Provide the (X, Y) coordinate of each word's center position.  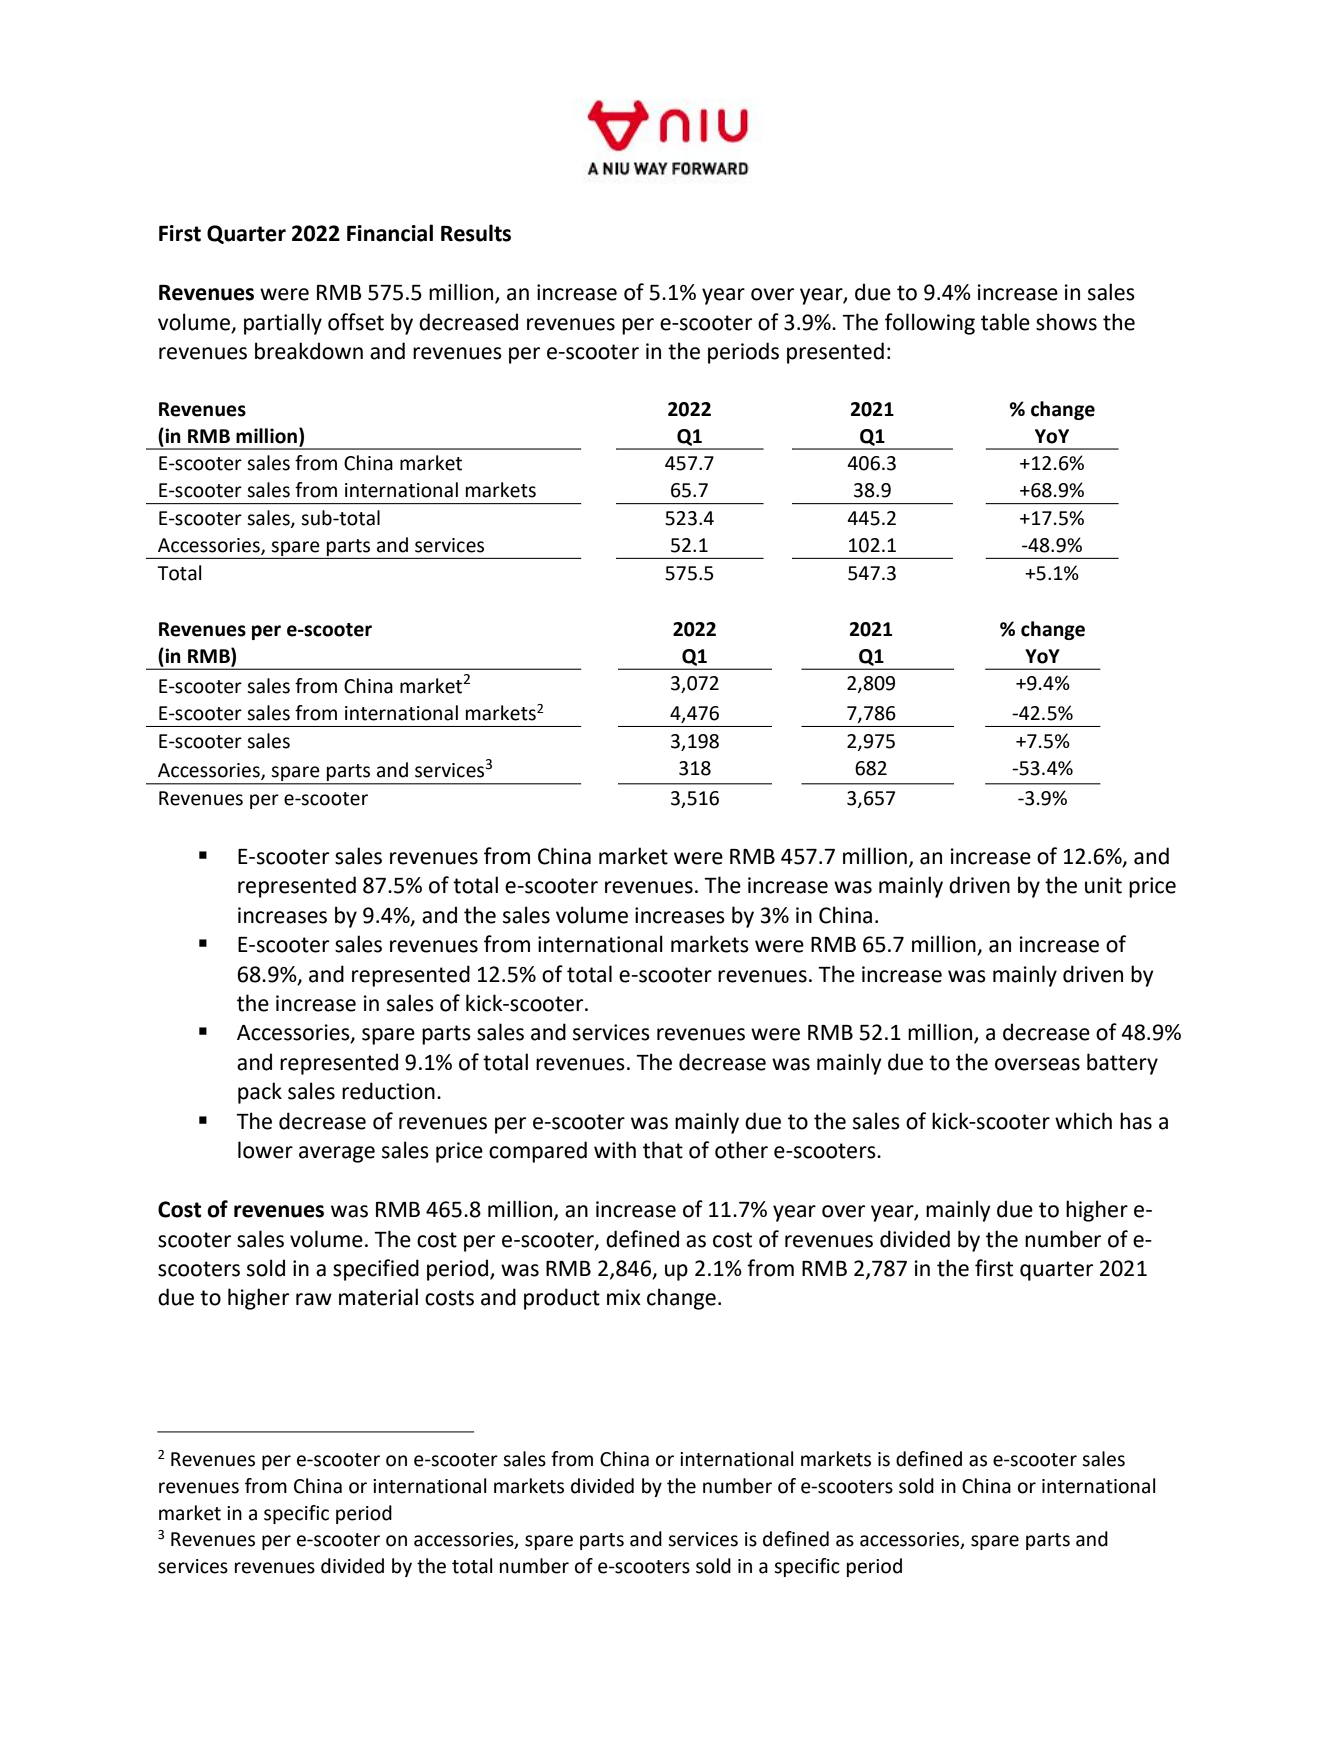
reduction (388, 1091)
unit (1103, 885)
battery (1122, 1064)
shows (1066, 322)
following (930, 324)
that (663, 1150)
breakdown (309, 351)
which (1083, 1121)
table (1005, 322)
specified (376, 1270)
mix (624, 1297)
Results (476, 233)
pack (260, 1093)
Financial (390, 233)
